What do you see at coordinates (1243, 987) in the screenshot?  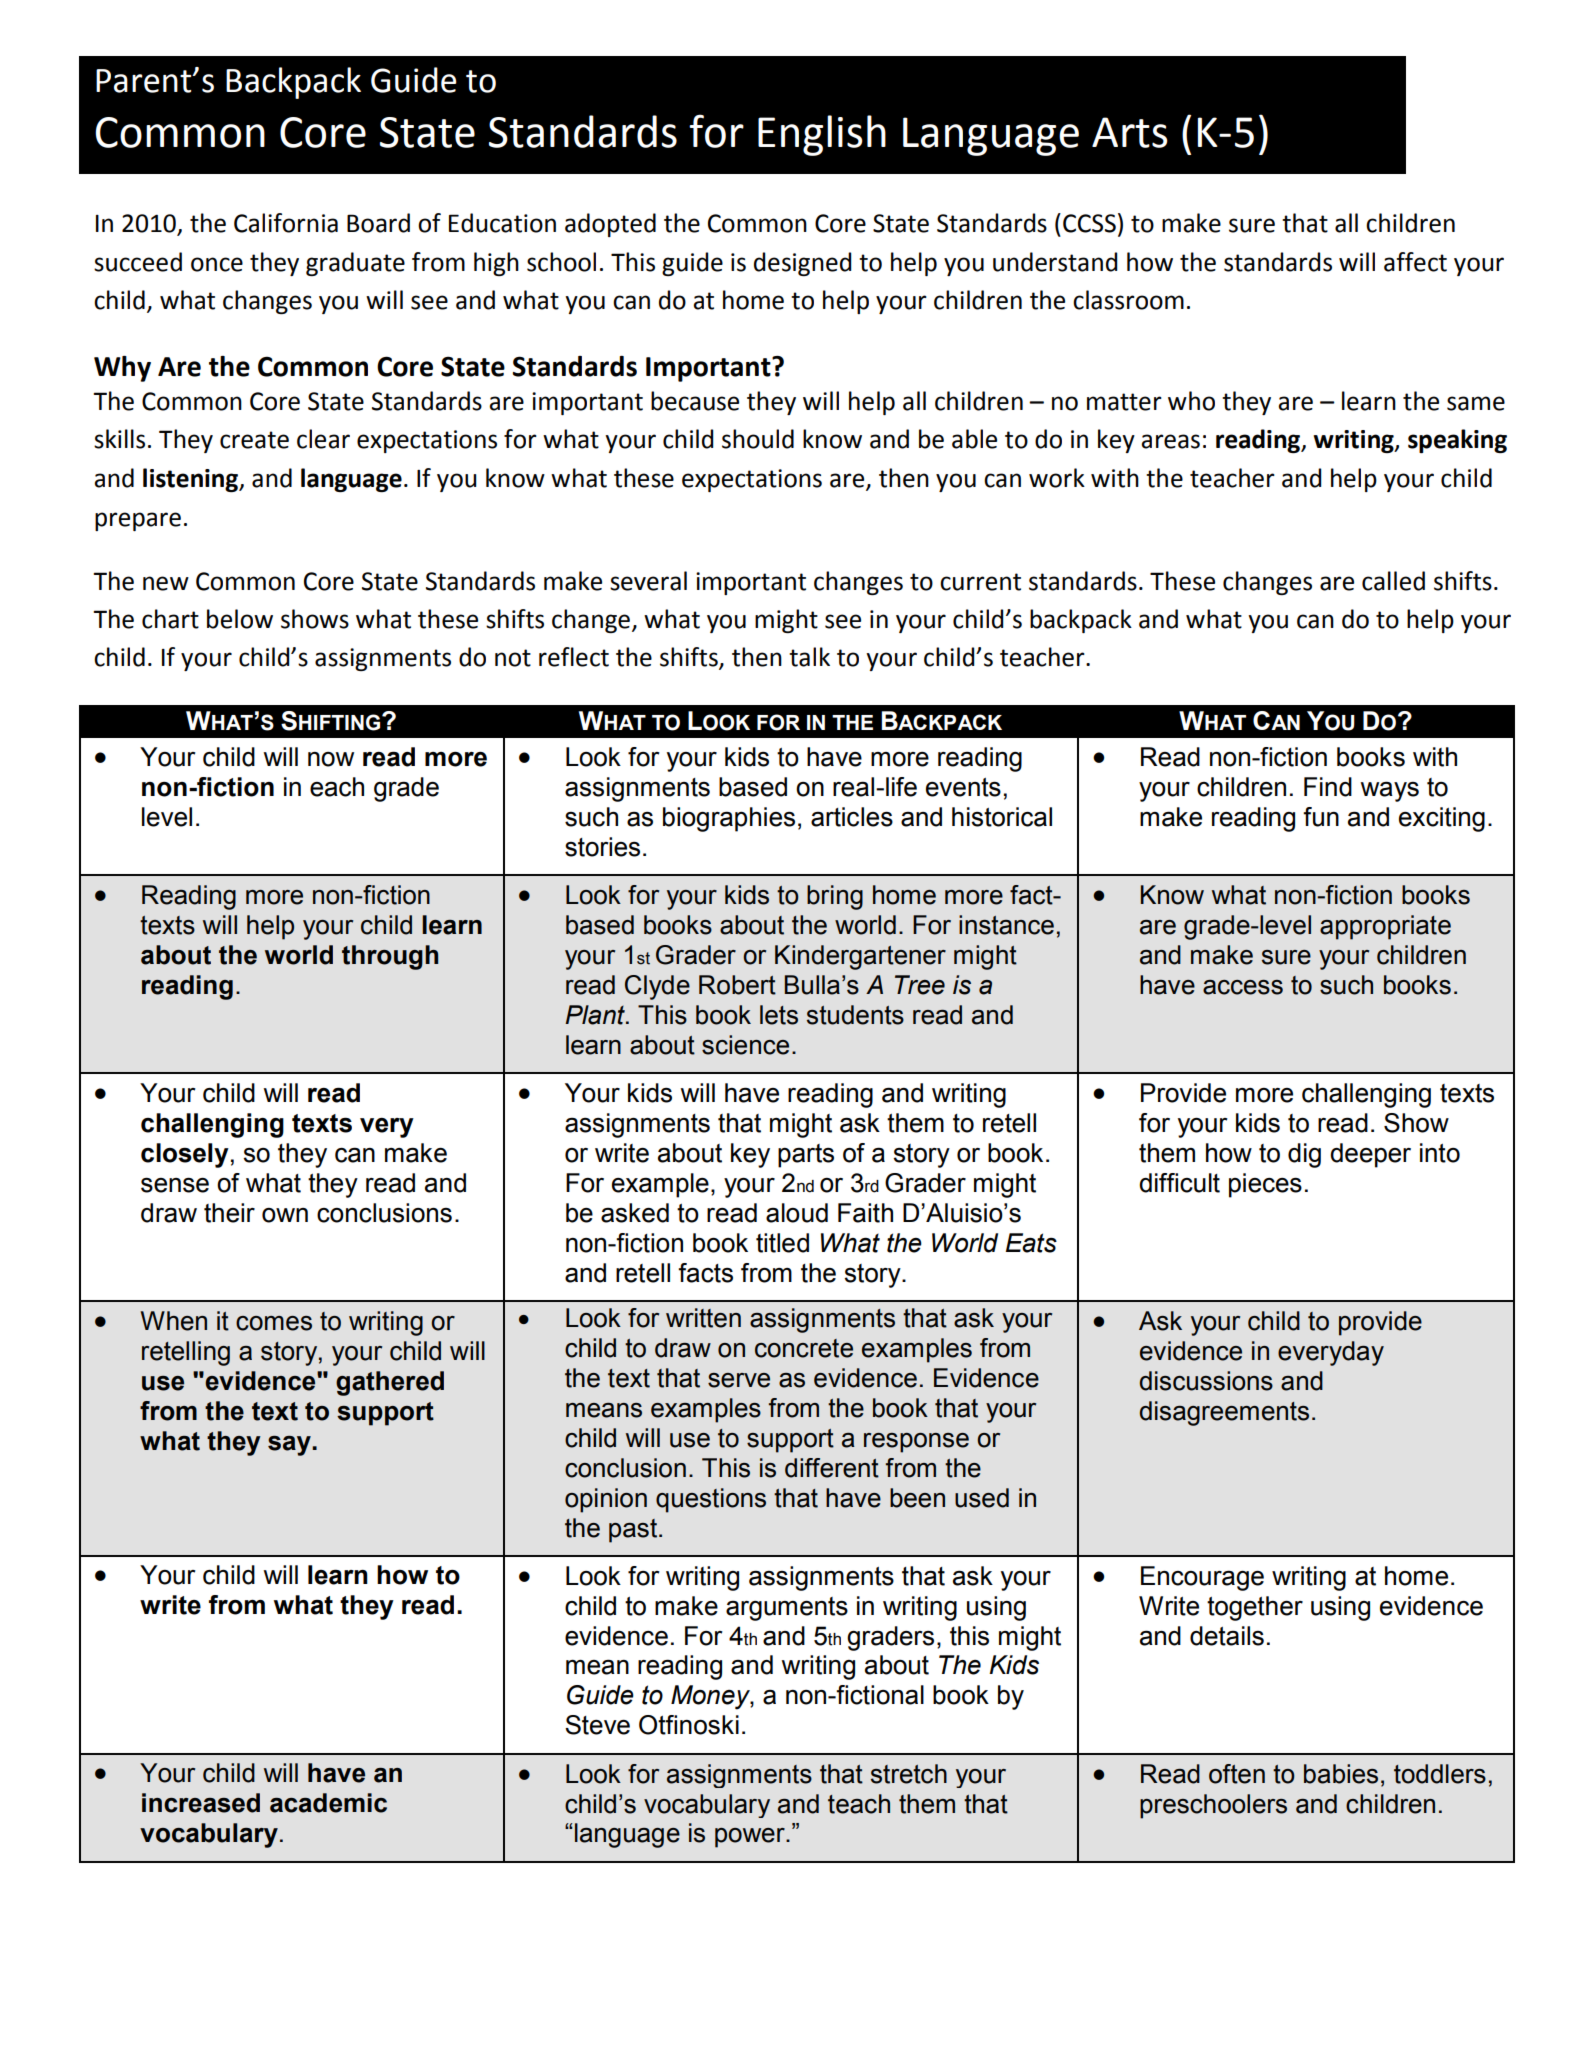 I see `access` at bounding box center [1243, 987].
